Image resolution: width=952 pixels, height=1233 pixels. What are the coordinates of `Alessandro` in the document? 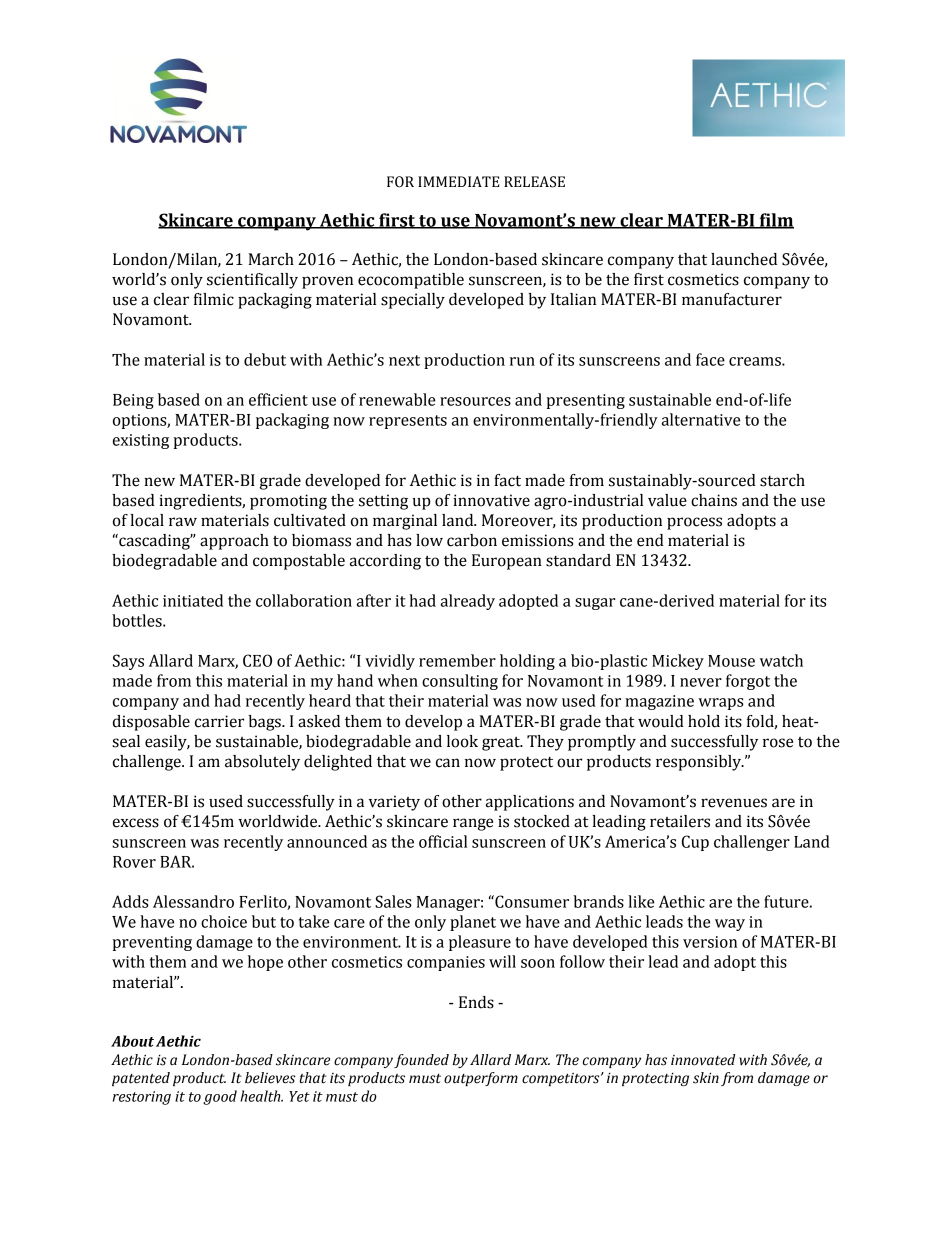 It's located at (193, 901).
